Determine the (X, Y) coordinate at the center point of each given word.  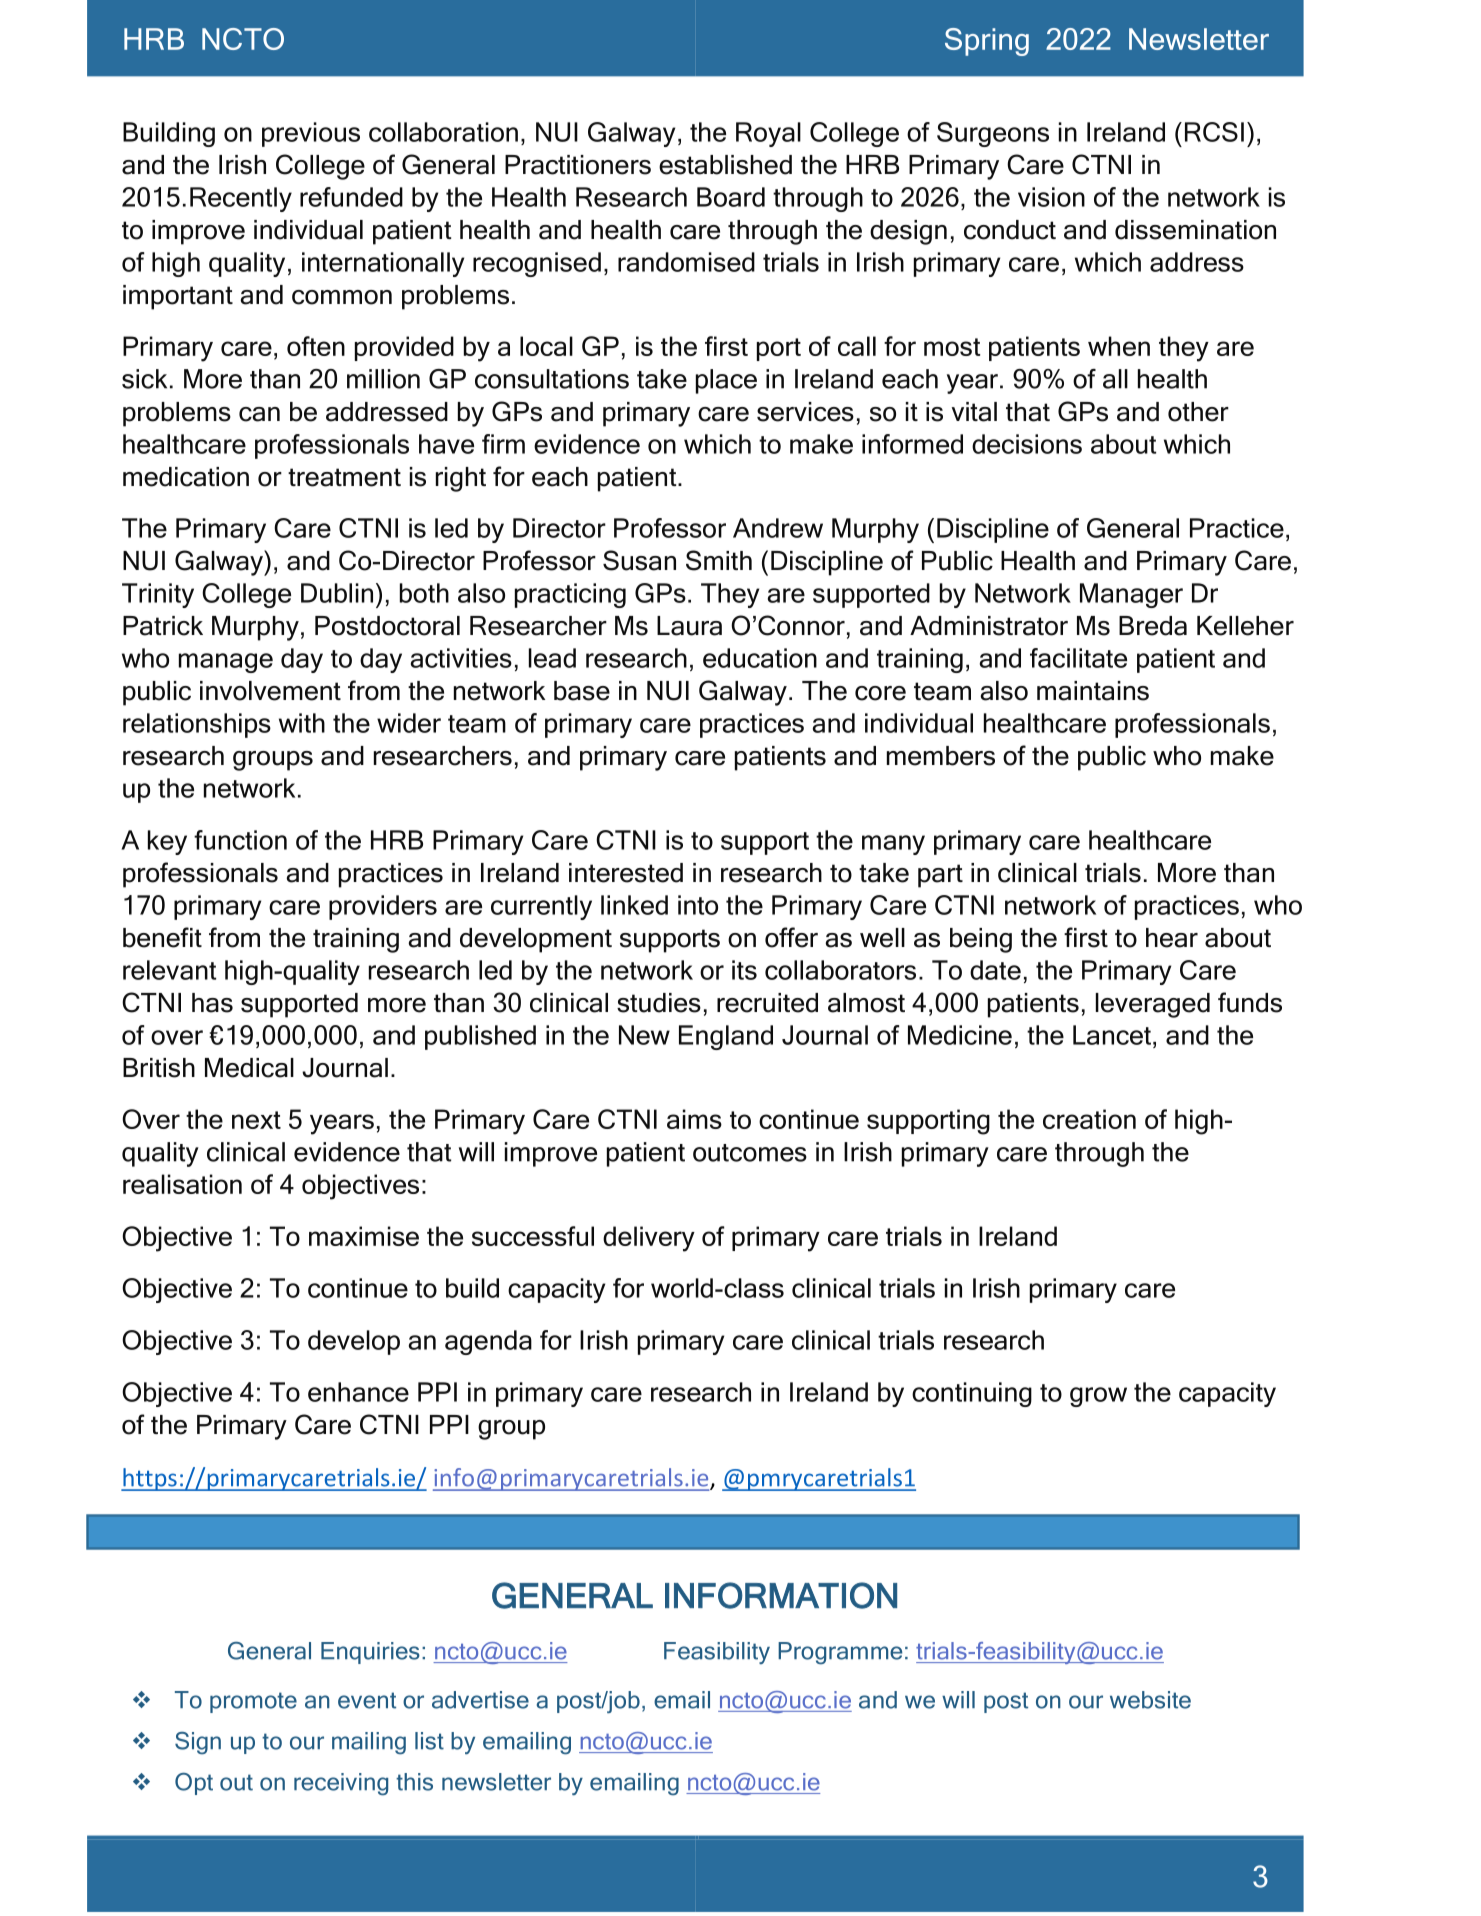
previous (311, 134)
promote (253, 1702)
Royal (768, 134)
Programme (840, 1653)
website (1150, 1700)
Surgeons (993, 134)
